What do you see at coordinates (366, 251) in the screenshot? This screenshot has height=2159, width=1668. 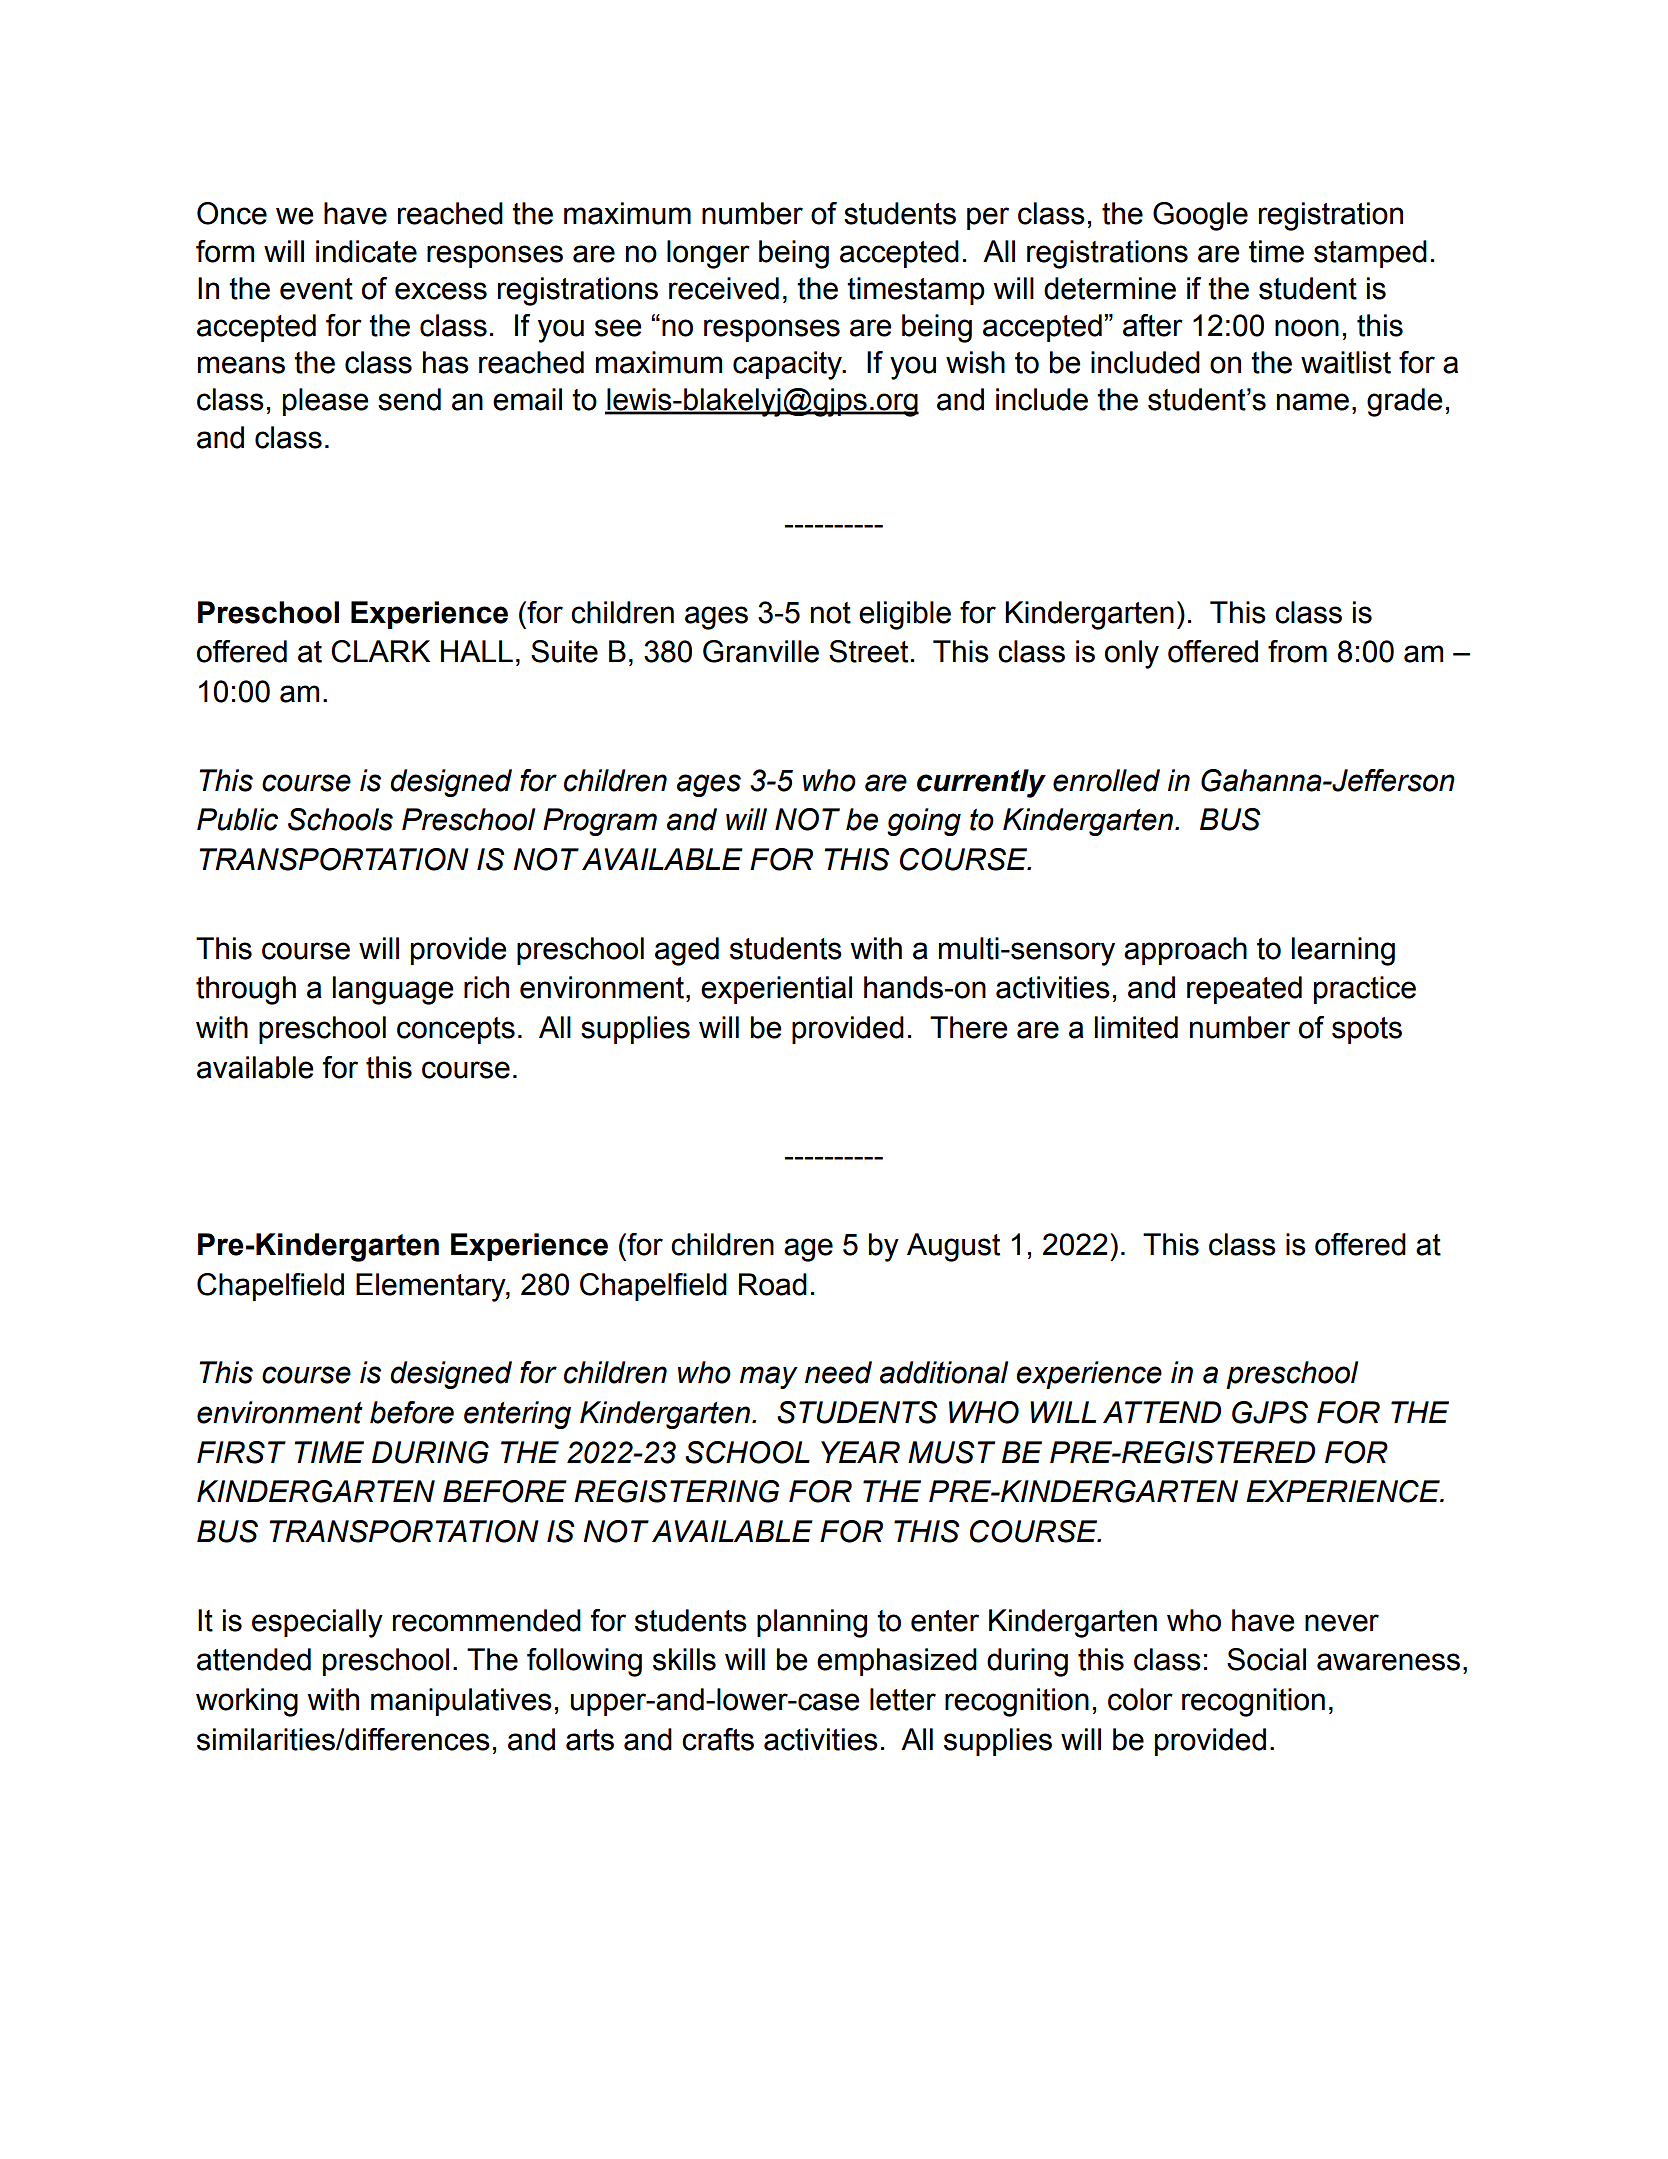 I see `indicate` at bounding box center [366, 251].
